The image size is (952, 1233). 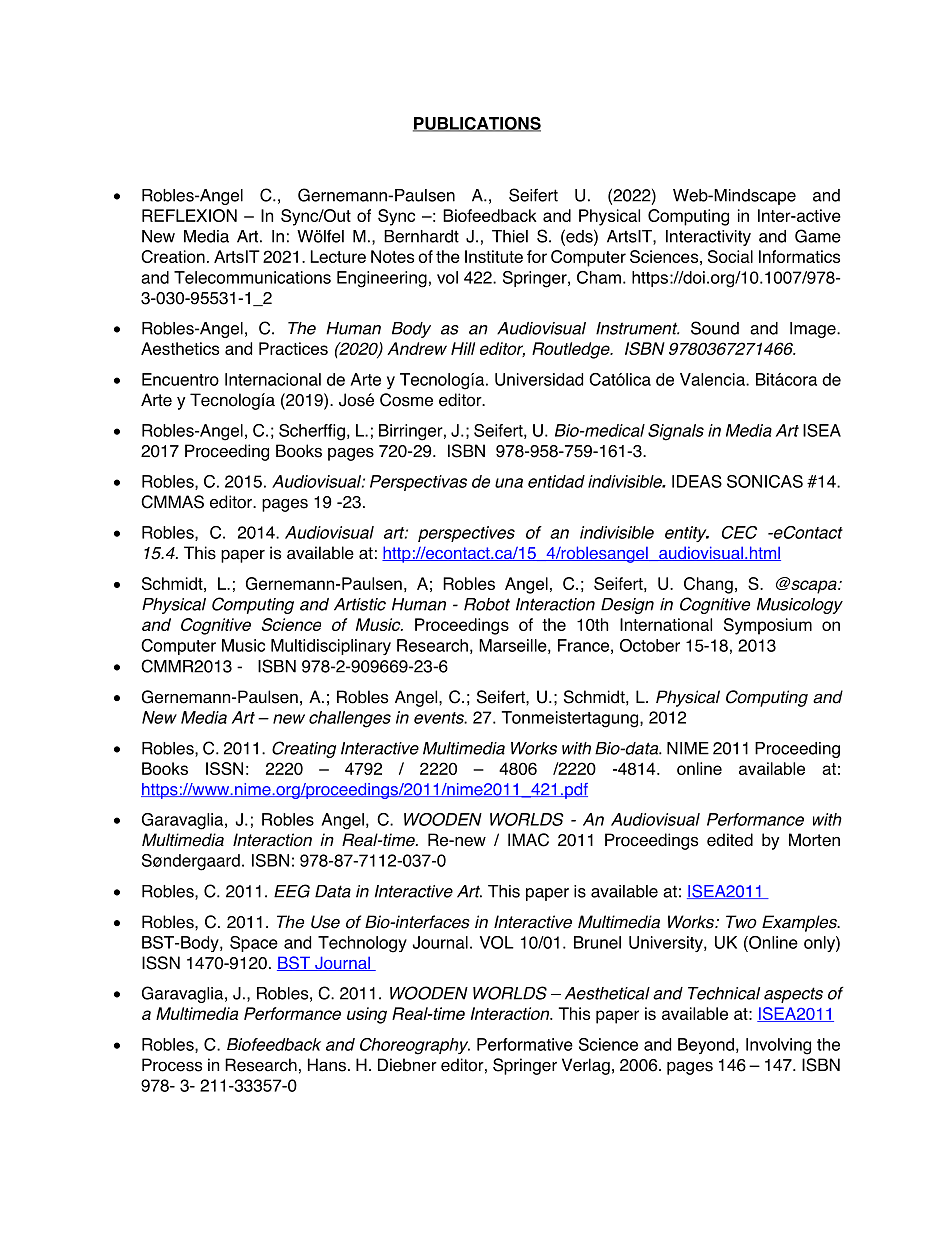 What do you see at coordinates (327, 1065) in the page?
I see `Hans` at bounding box center [327, 1065].
